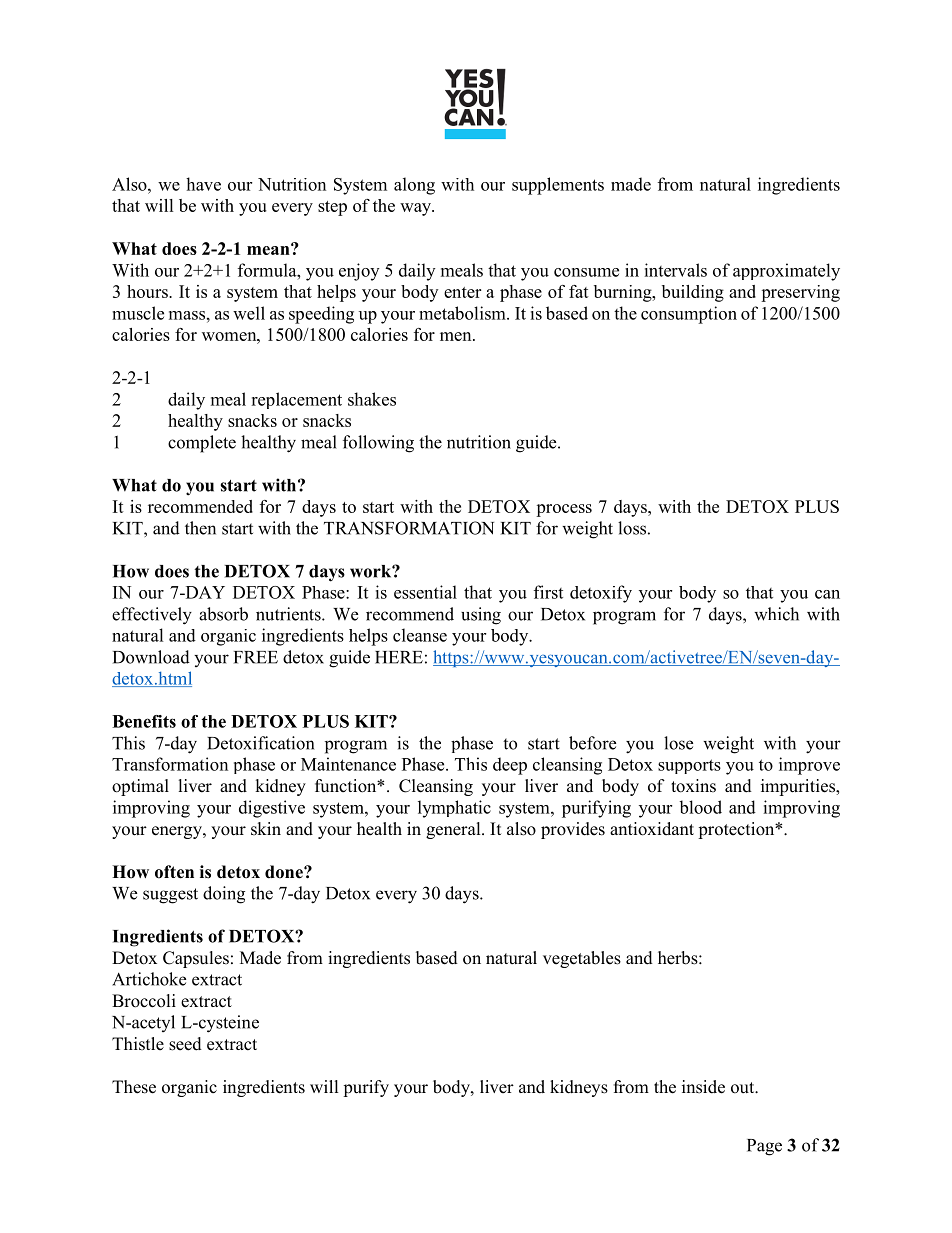 This screenshot has width=952, height=1233. I want to click on cleanse, so click(420, 635).
